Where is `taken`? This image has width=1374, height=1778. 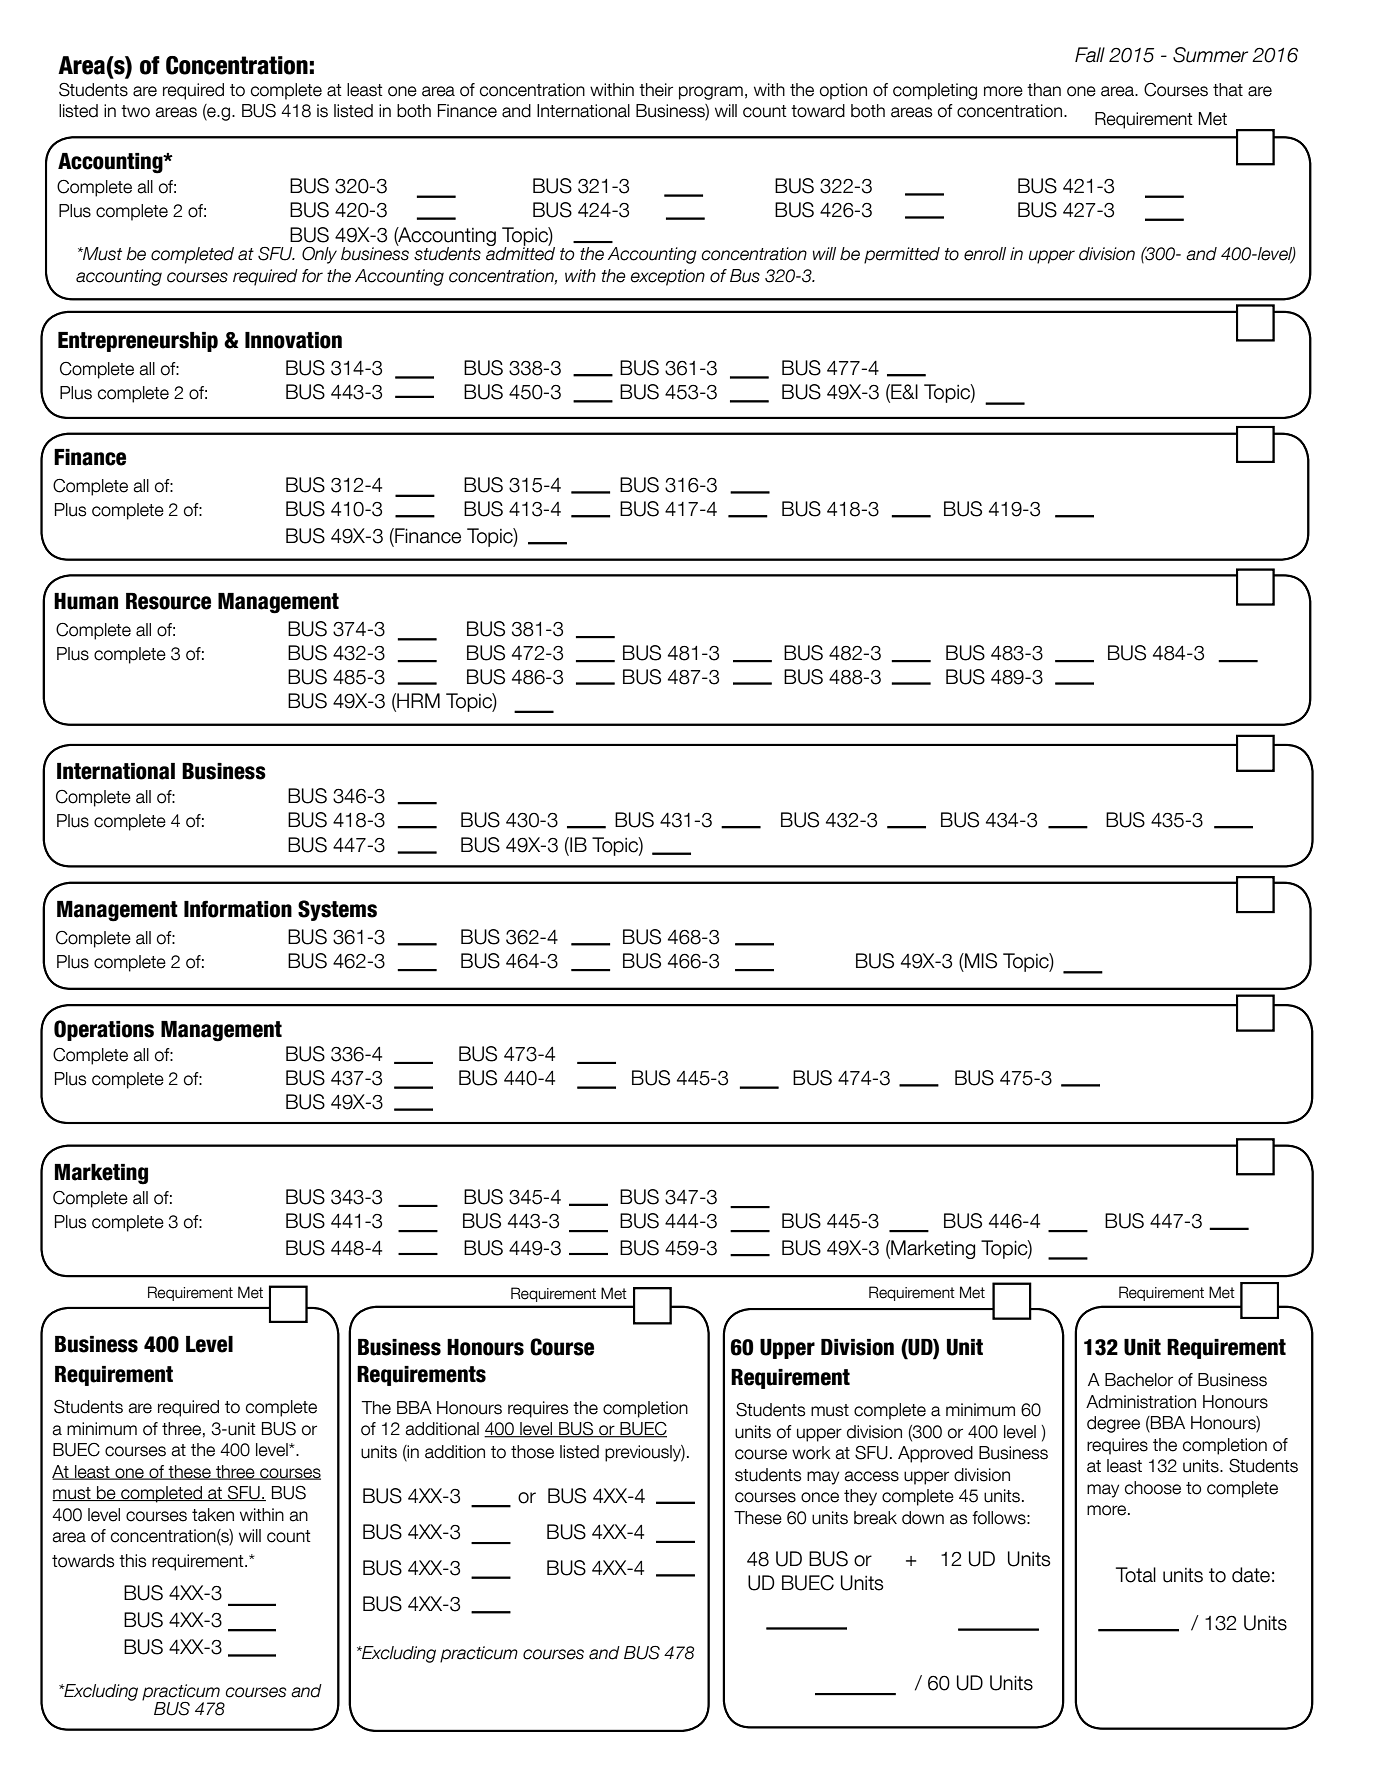 taken is located at coordinates (213, 1515).
